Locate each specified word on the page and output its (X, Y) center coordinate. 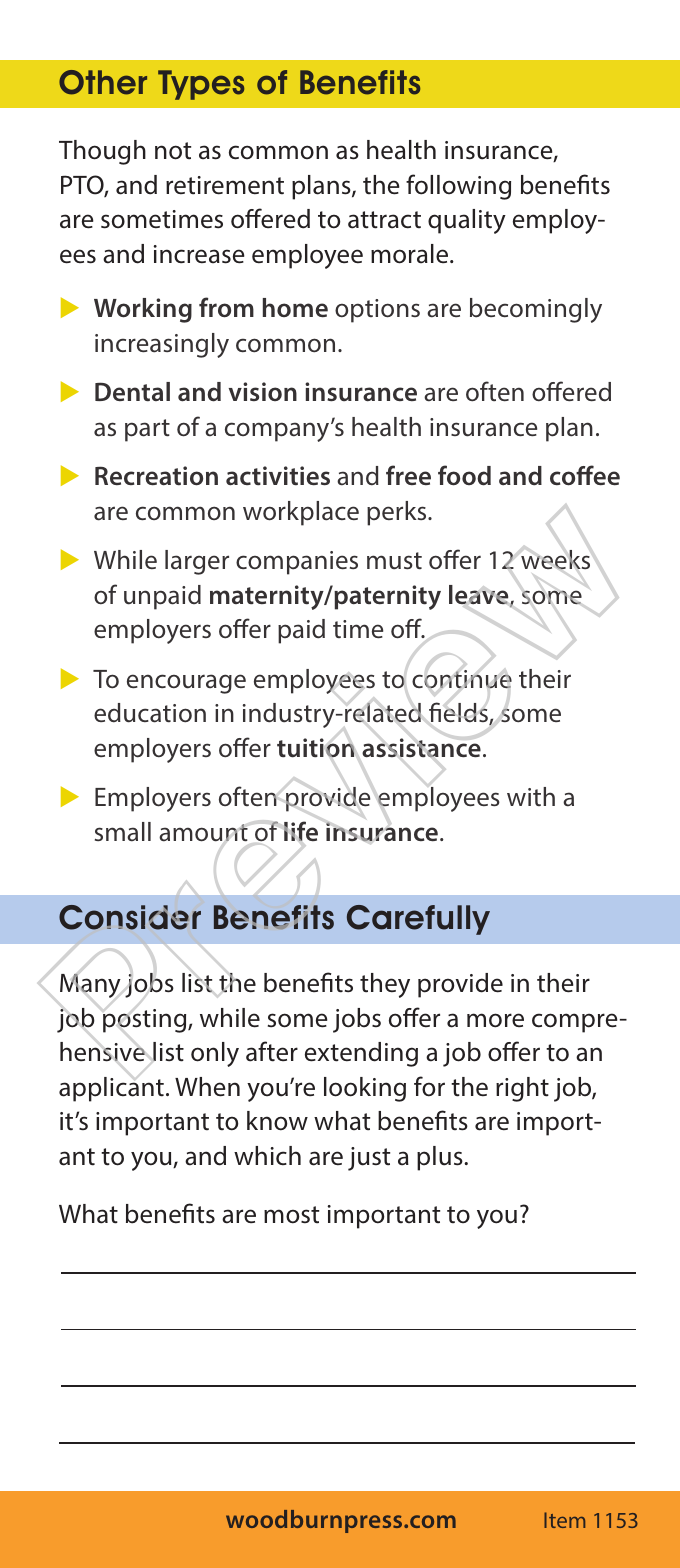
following (458, 187)
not (173, 151)
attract (384, 220)
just (369, 1159)
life (301, 831)
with (531, 796)
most (291, 1215)
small (123, 832)
